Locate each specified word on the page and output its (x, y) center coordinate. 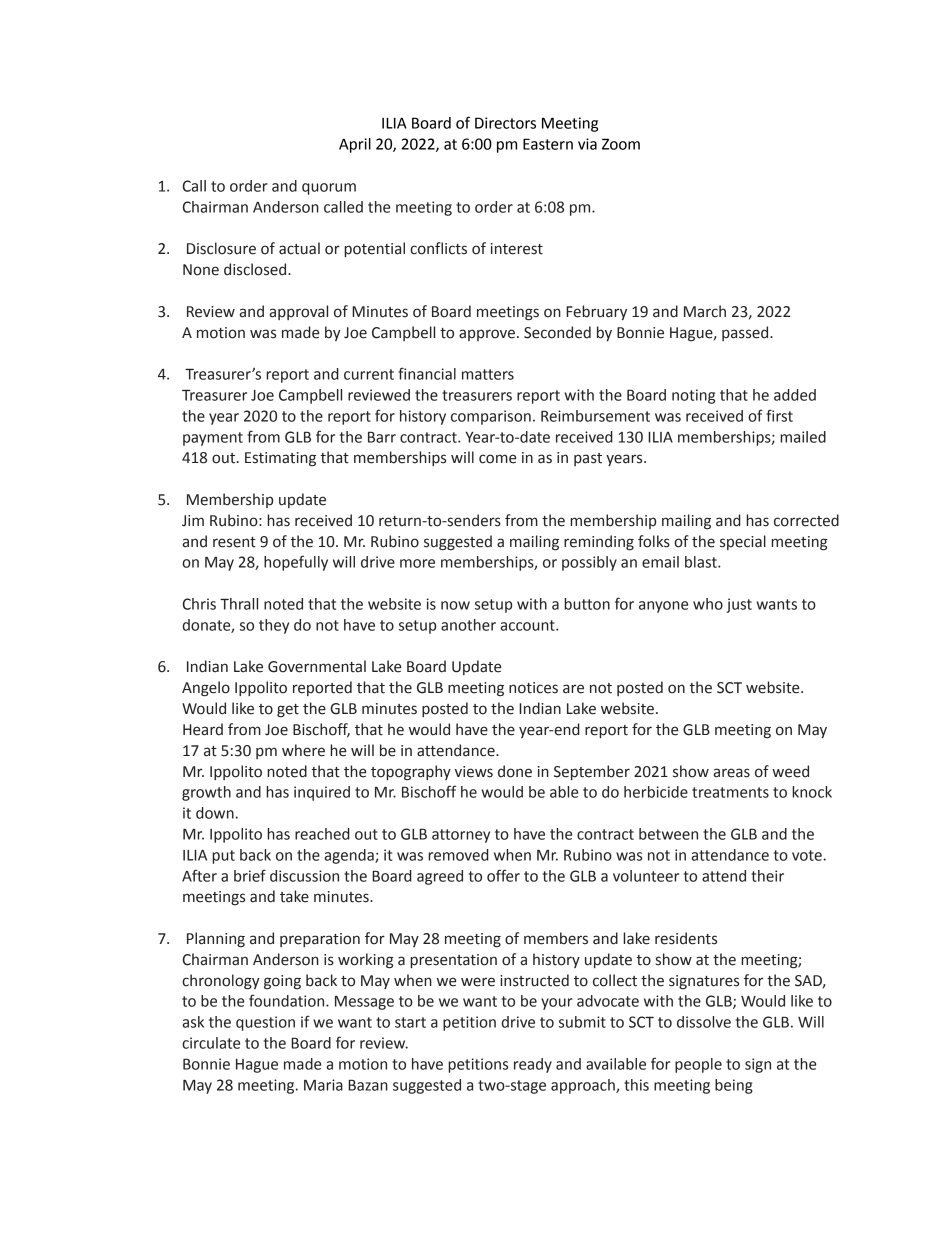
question (265, 1023)
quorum (329, 189)
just (739, 605)
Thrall (239, 604)
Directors (505, 123)
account (528, 625)
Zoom (621, 144)
